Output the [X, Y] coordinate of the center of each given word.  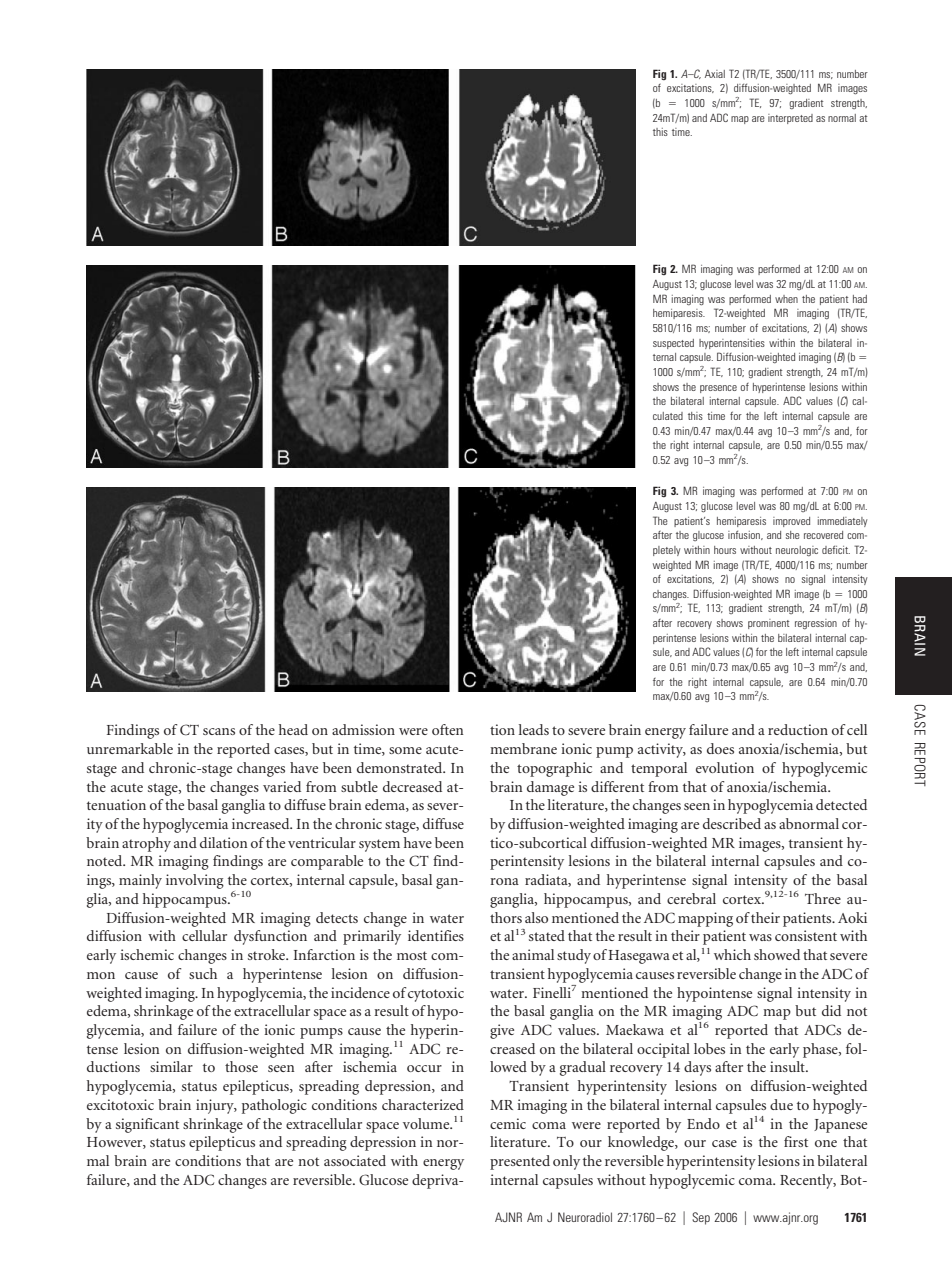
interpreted [790, 119]
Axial [715, 74]
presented [520, 1162]
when [786, 299]
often [447, 729]
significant [147, 1125]
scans [219, 731]
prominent [768, 624]
